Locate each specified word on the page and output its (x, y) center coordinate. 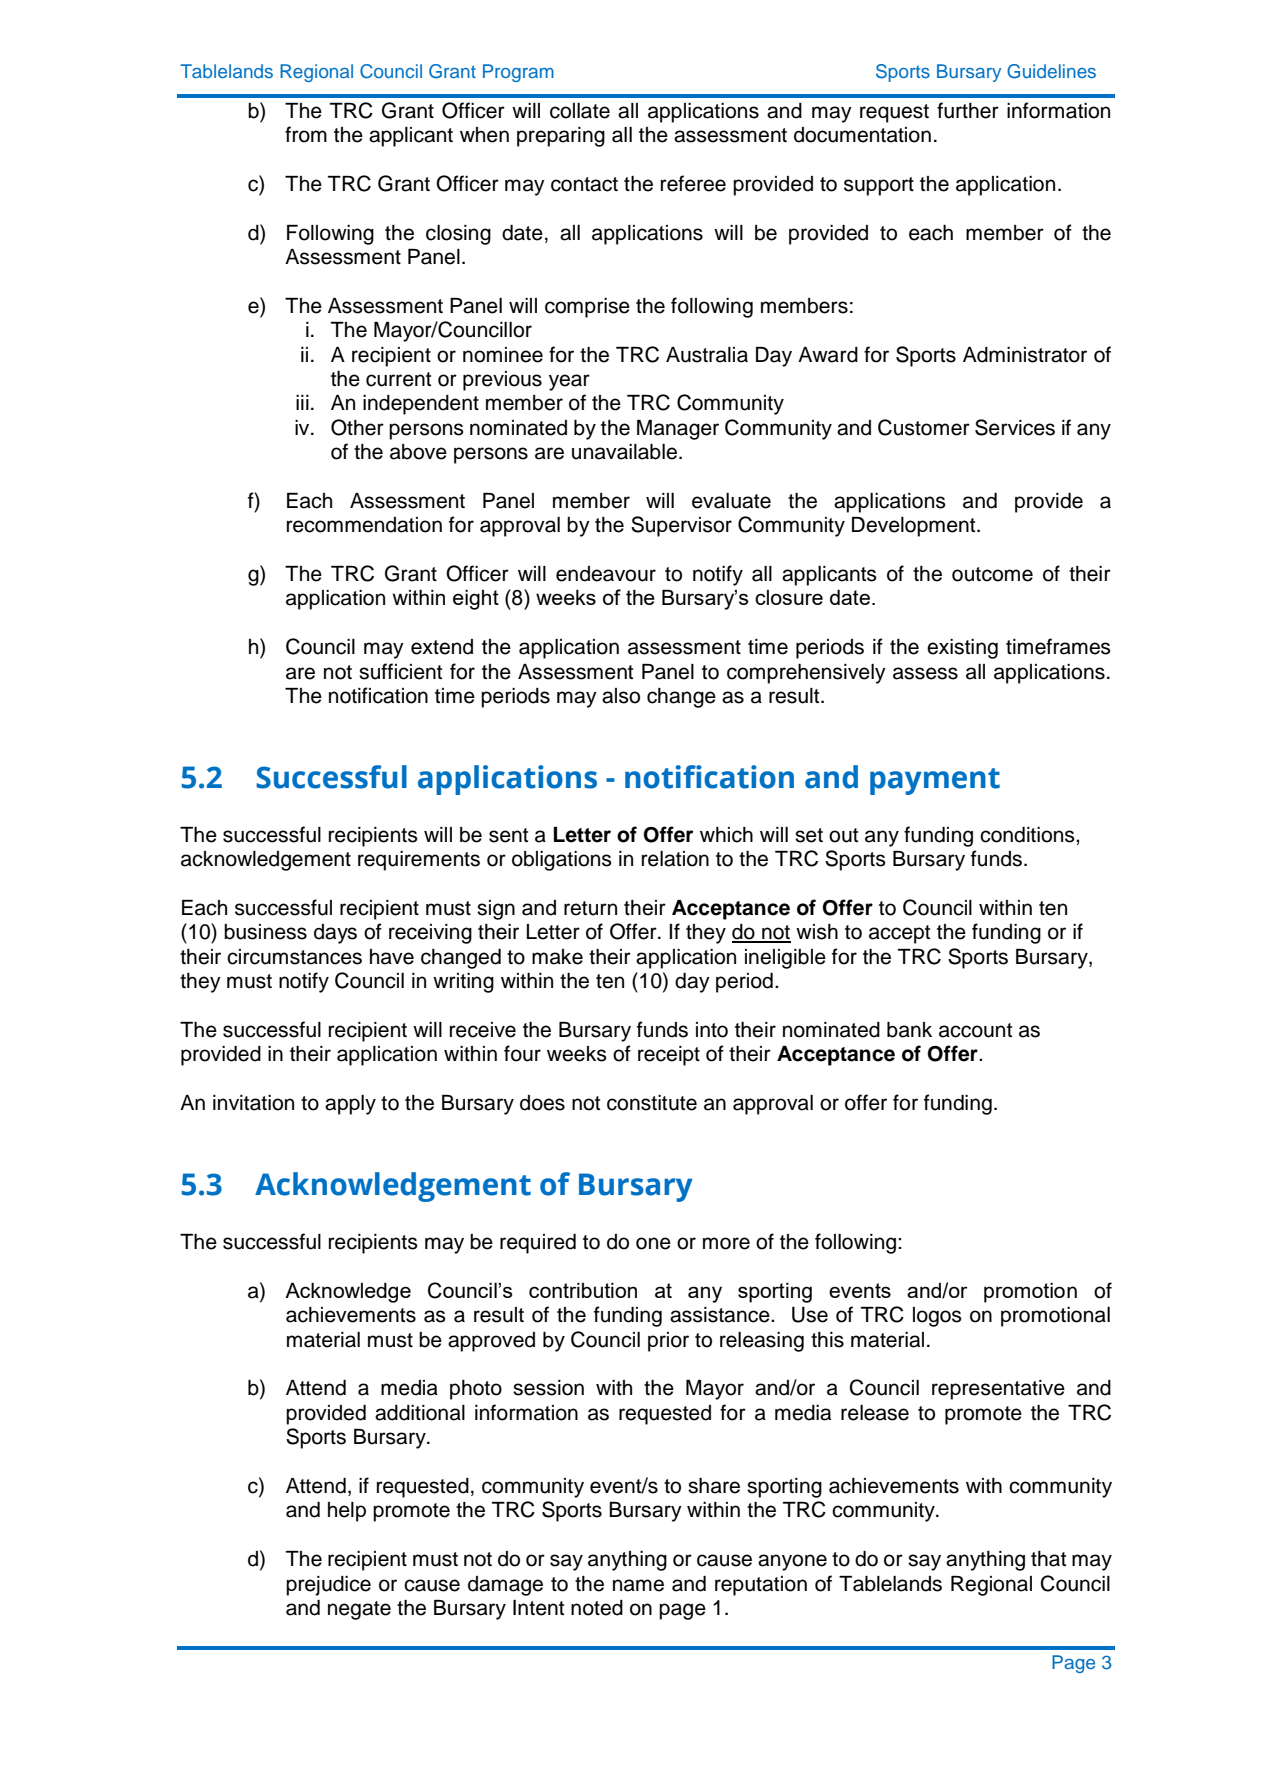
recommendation (364, 525)
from (306, 134)
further (968, 110)
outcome (992, 574)
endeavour (606, 574)
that (1048, 1559)
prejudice (328, 1586)
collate (580, 111)
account (975, 1030)
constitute (652, 1103)
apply (350, 1105)
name (638, 1585)
